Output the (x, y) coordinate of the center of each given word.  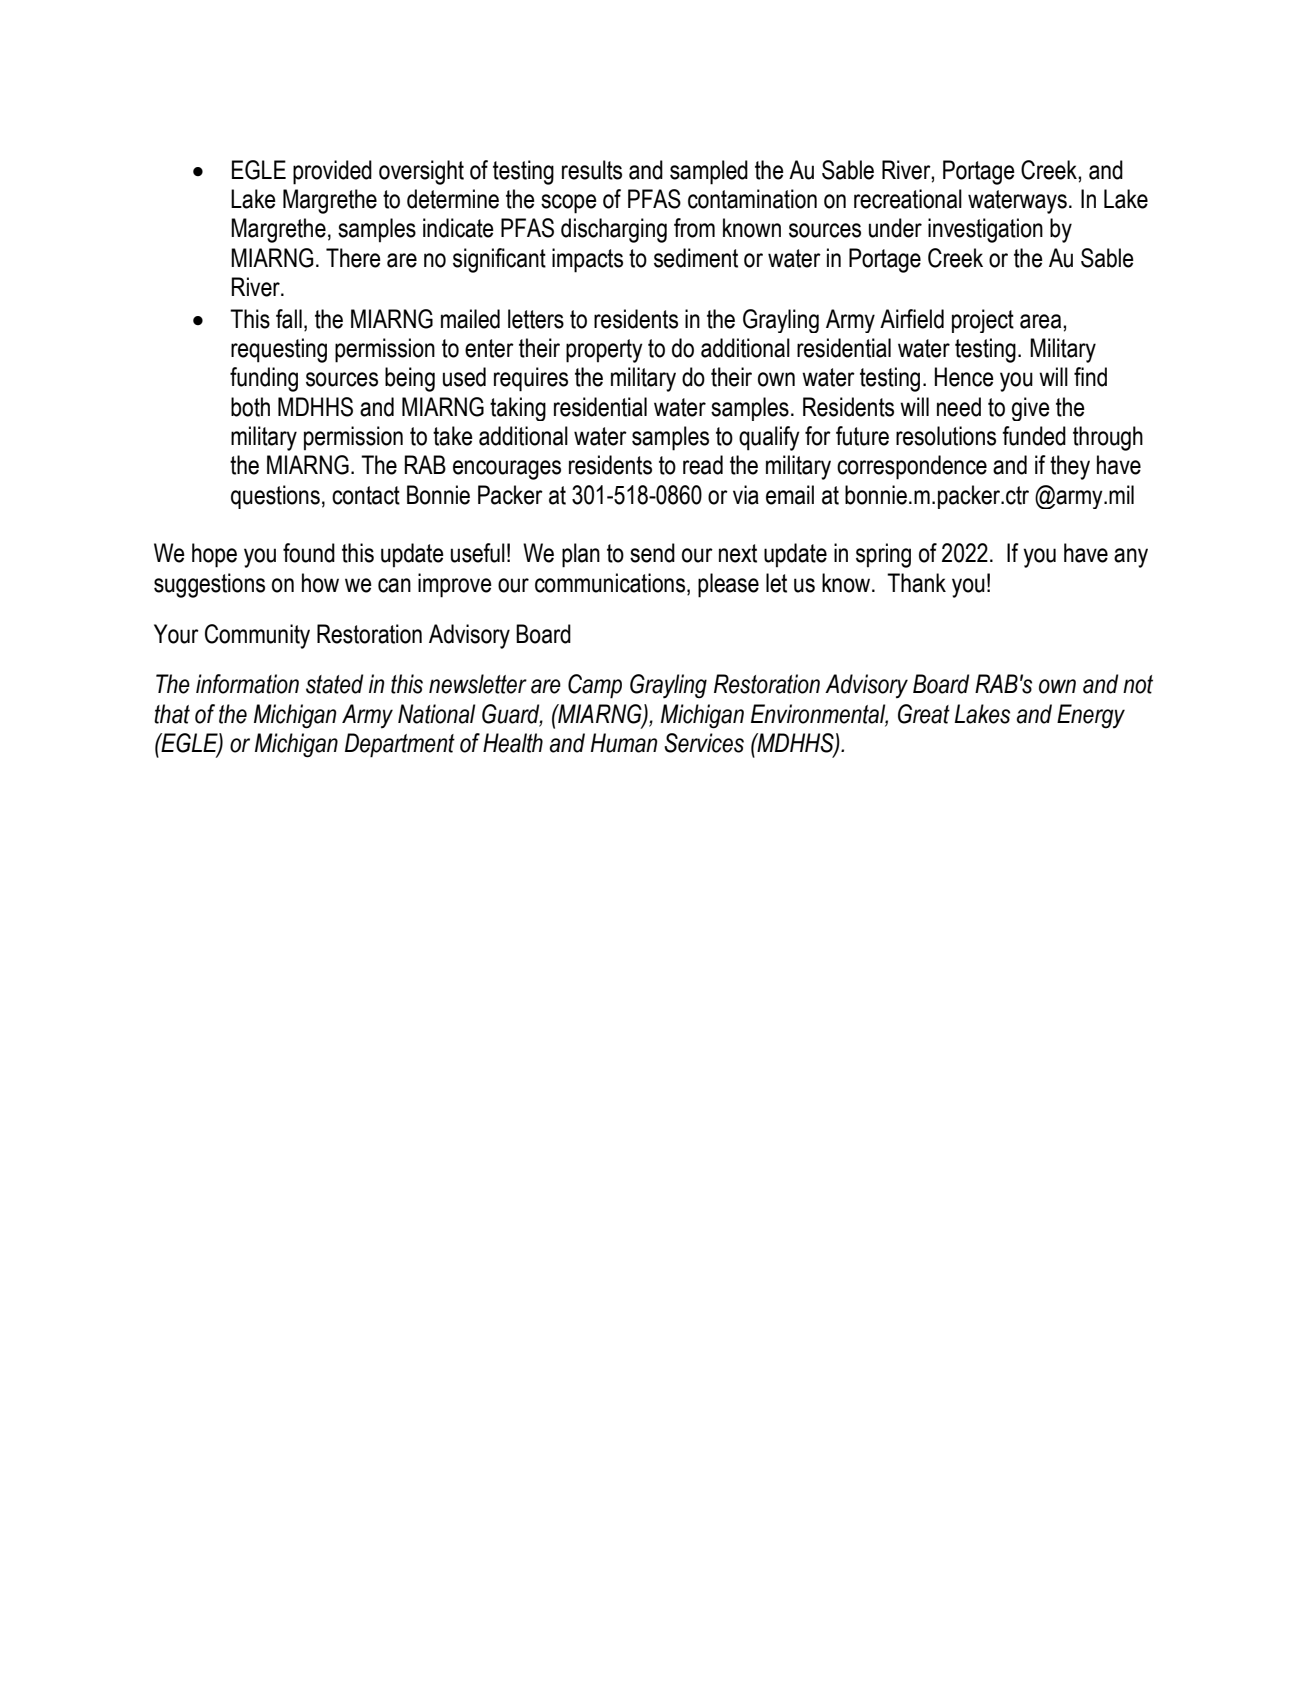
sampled (709, 172)
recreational (908, 199)
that (172, 714)
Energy (1091, 716)
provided (332, 172)
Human (624, 743)
